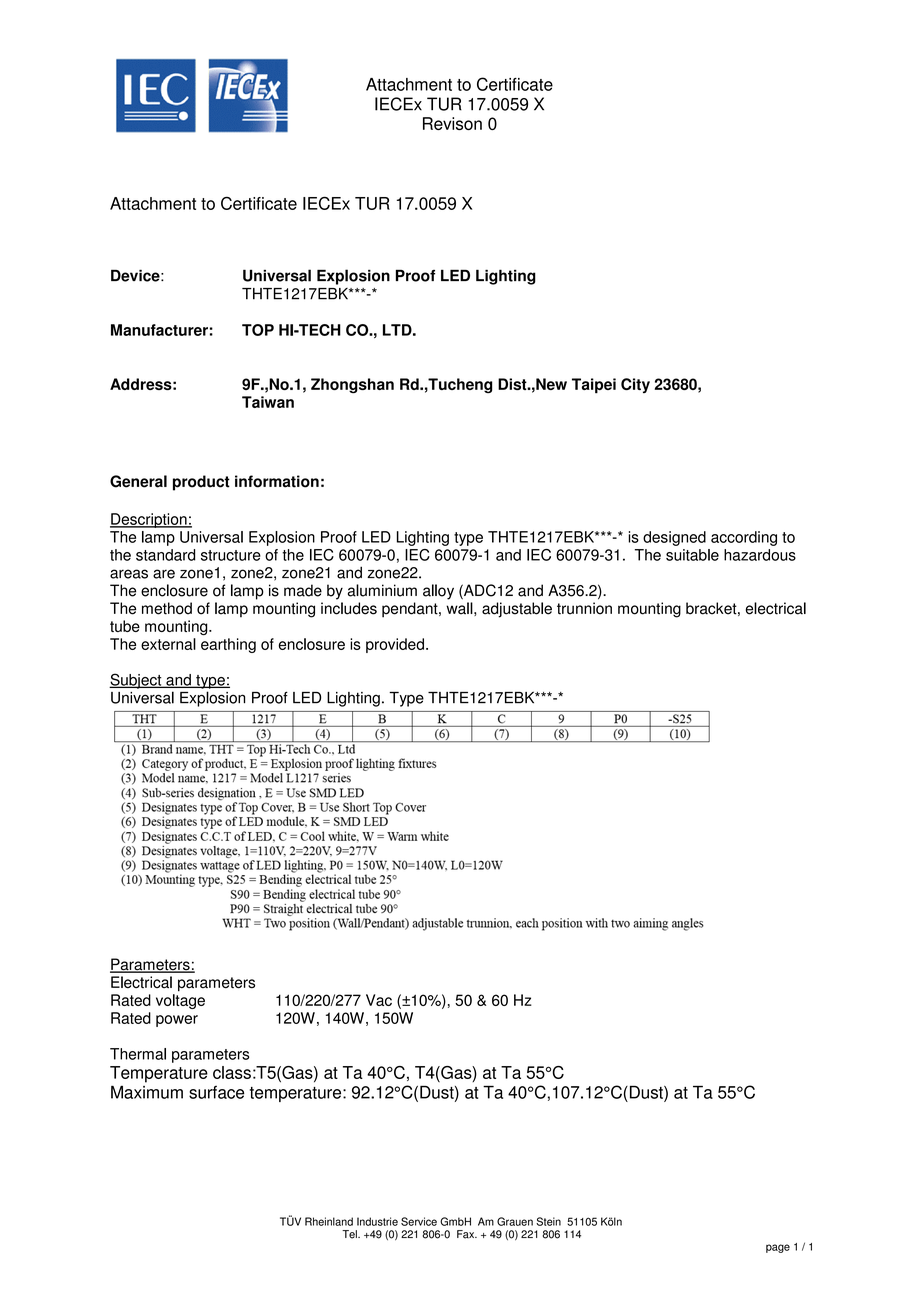  Describe the element at coordinates (379, 1000) in the screenshot. I see `Vac` at that location.
